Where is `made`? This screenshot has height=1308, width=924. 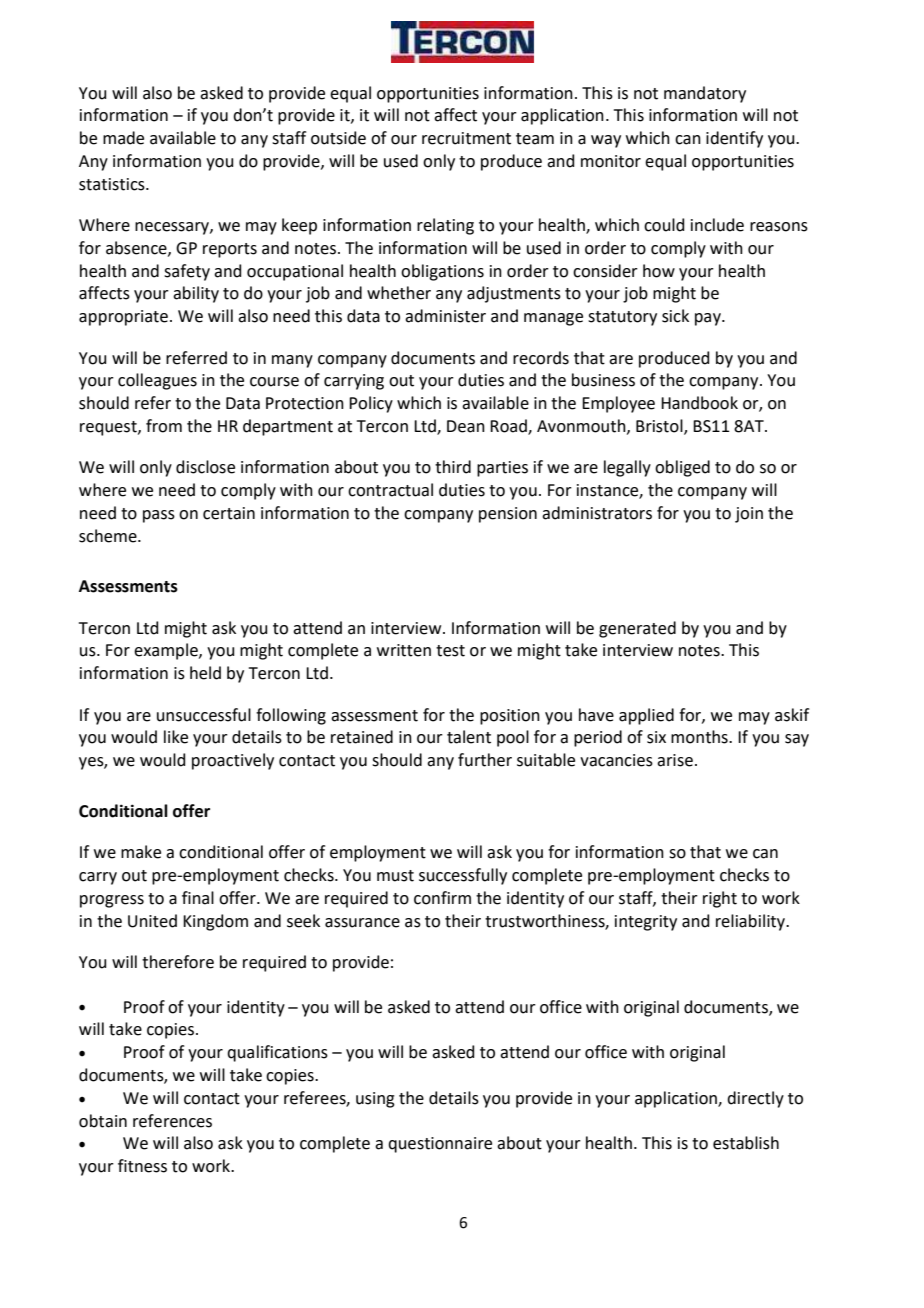
made is located at coordinates (123, 138).
